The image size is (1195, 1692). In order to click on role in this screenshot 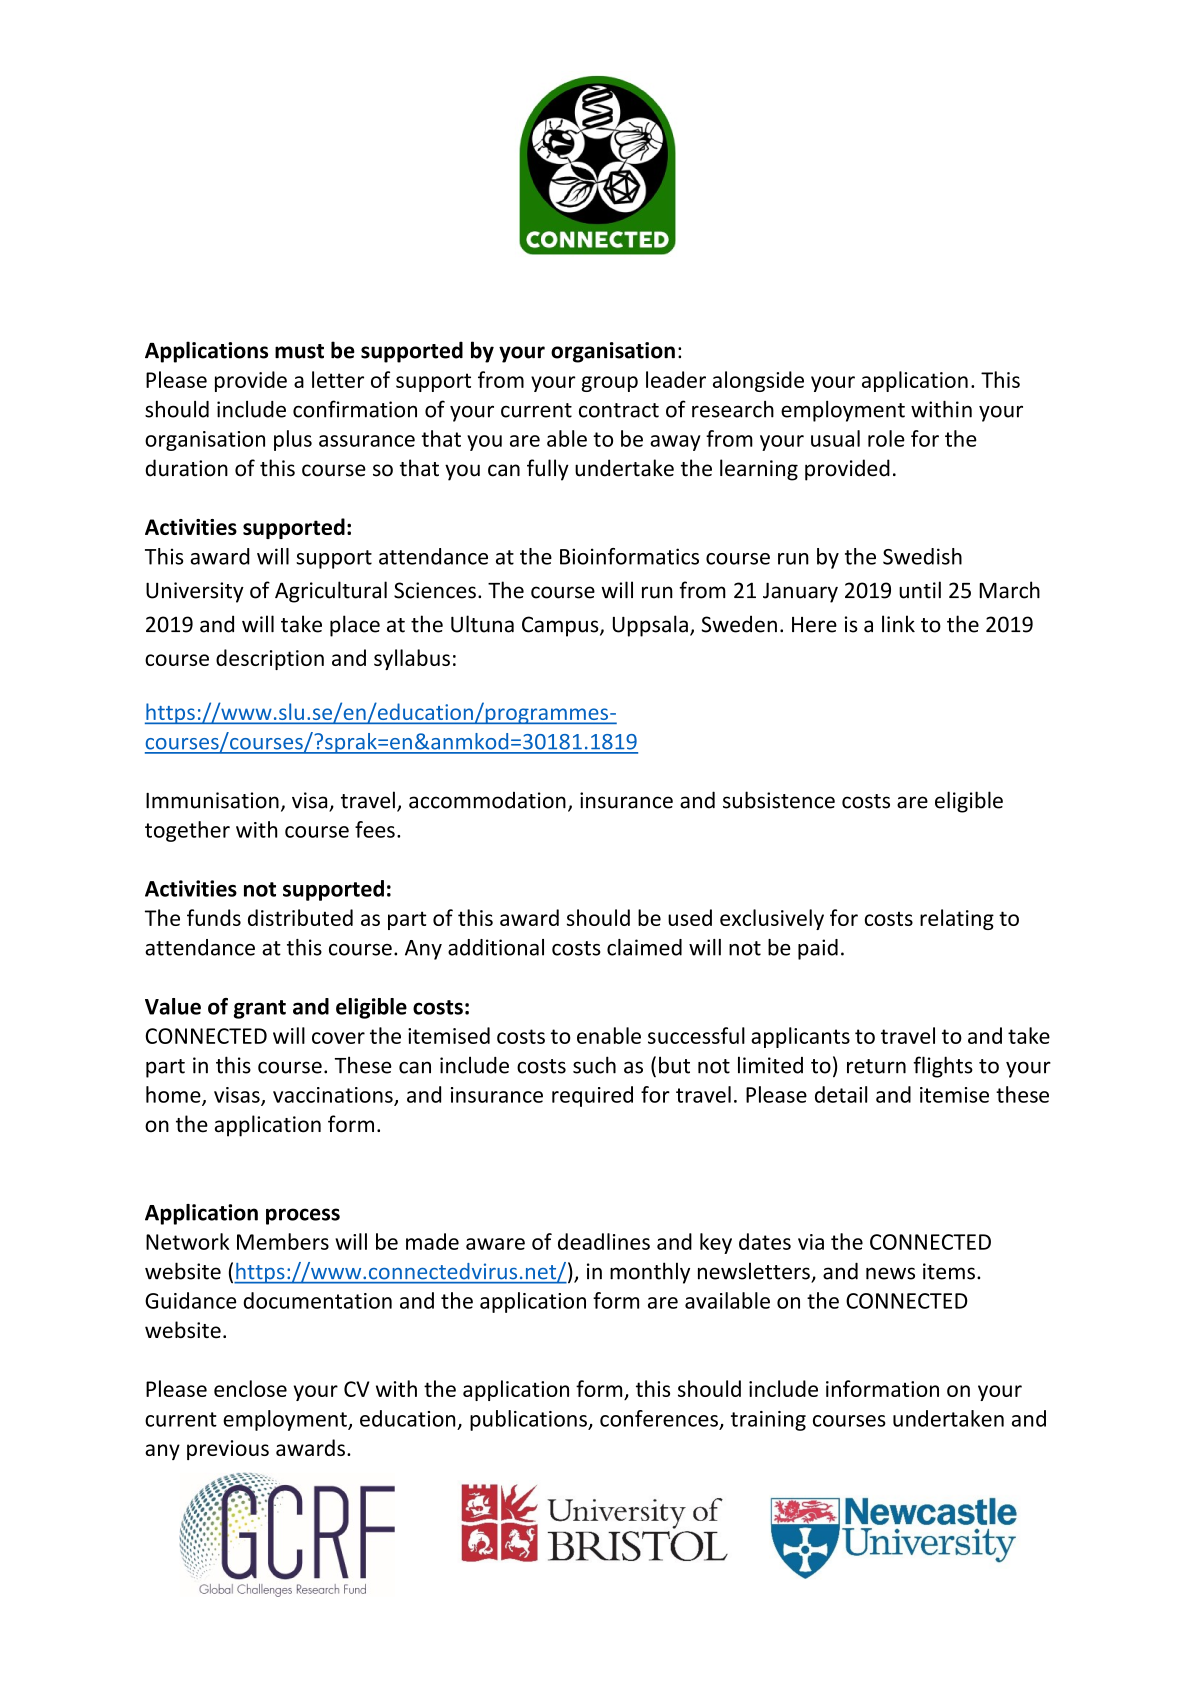, I will do `click(886, 438)`.
